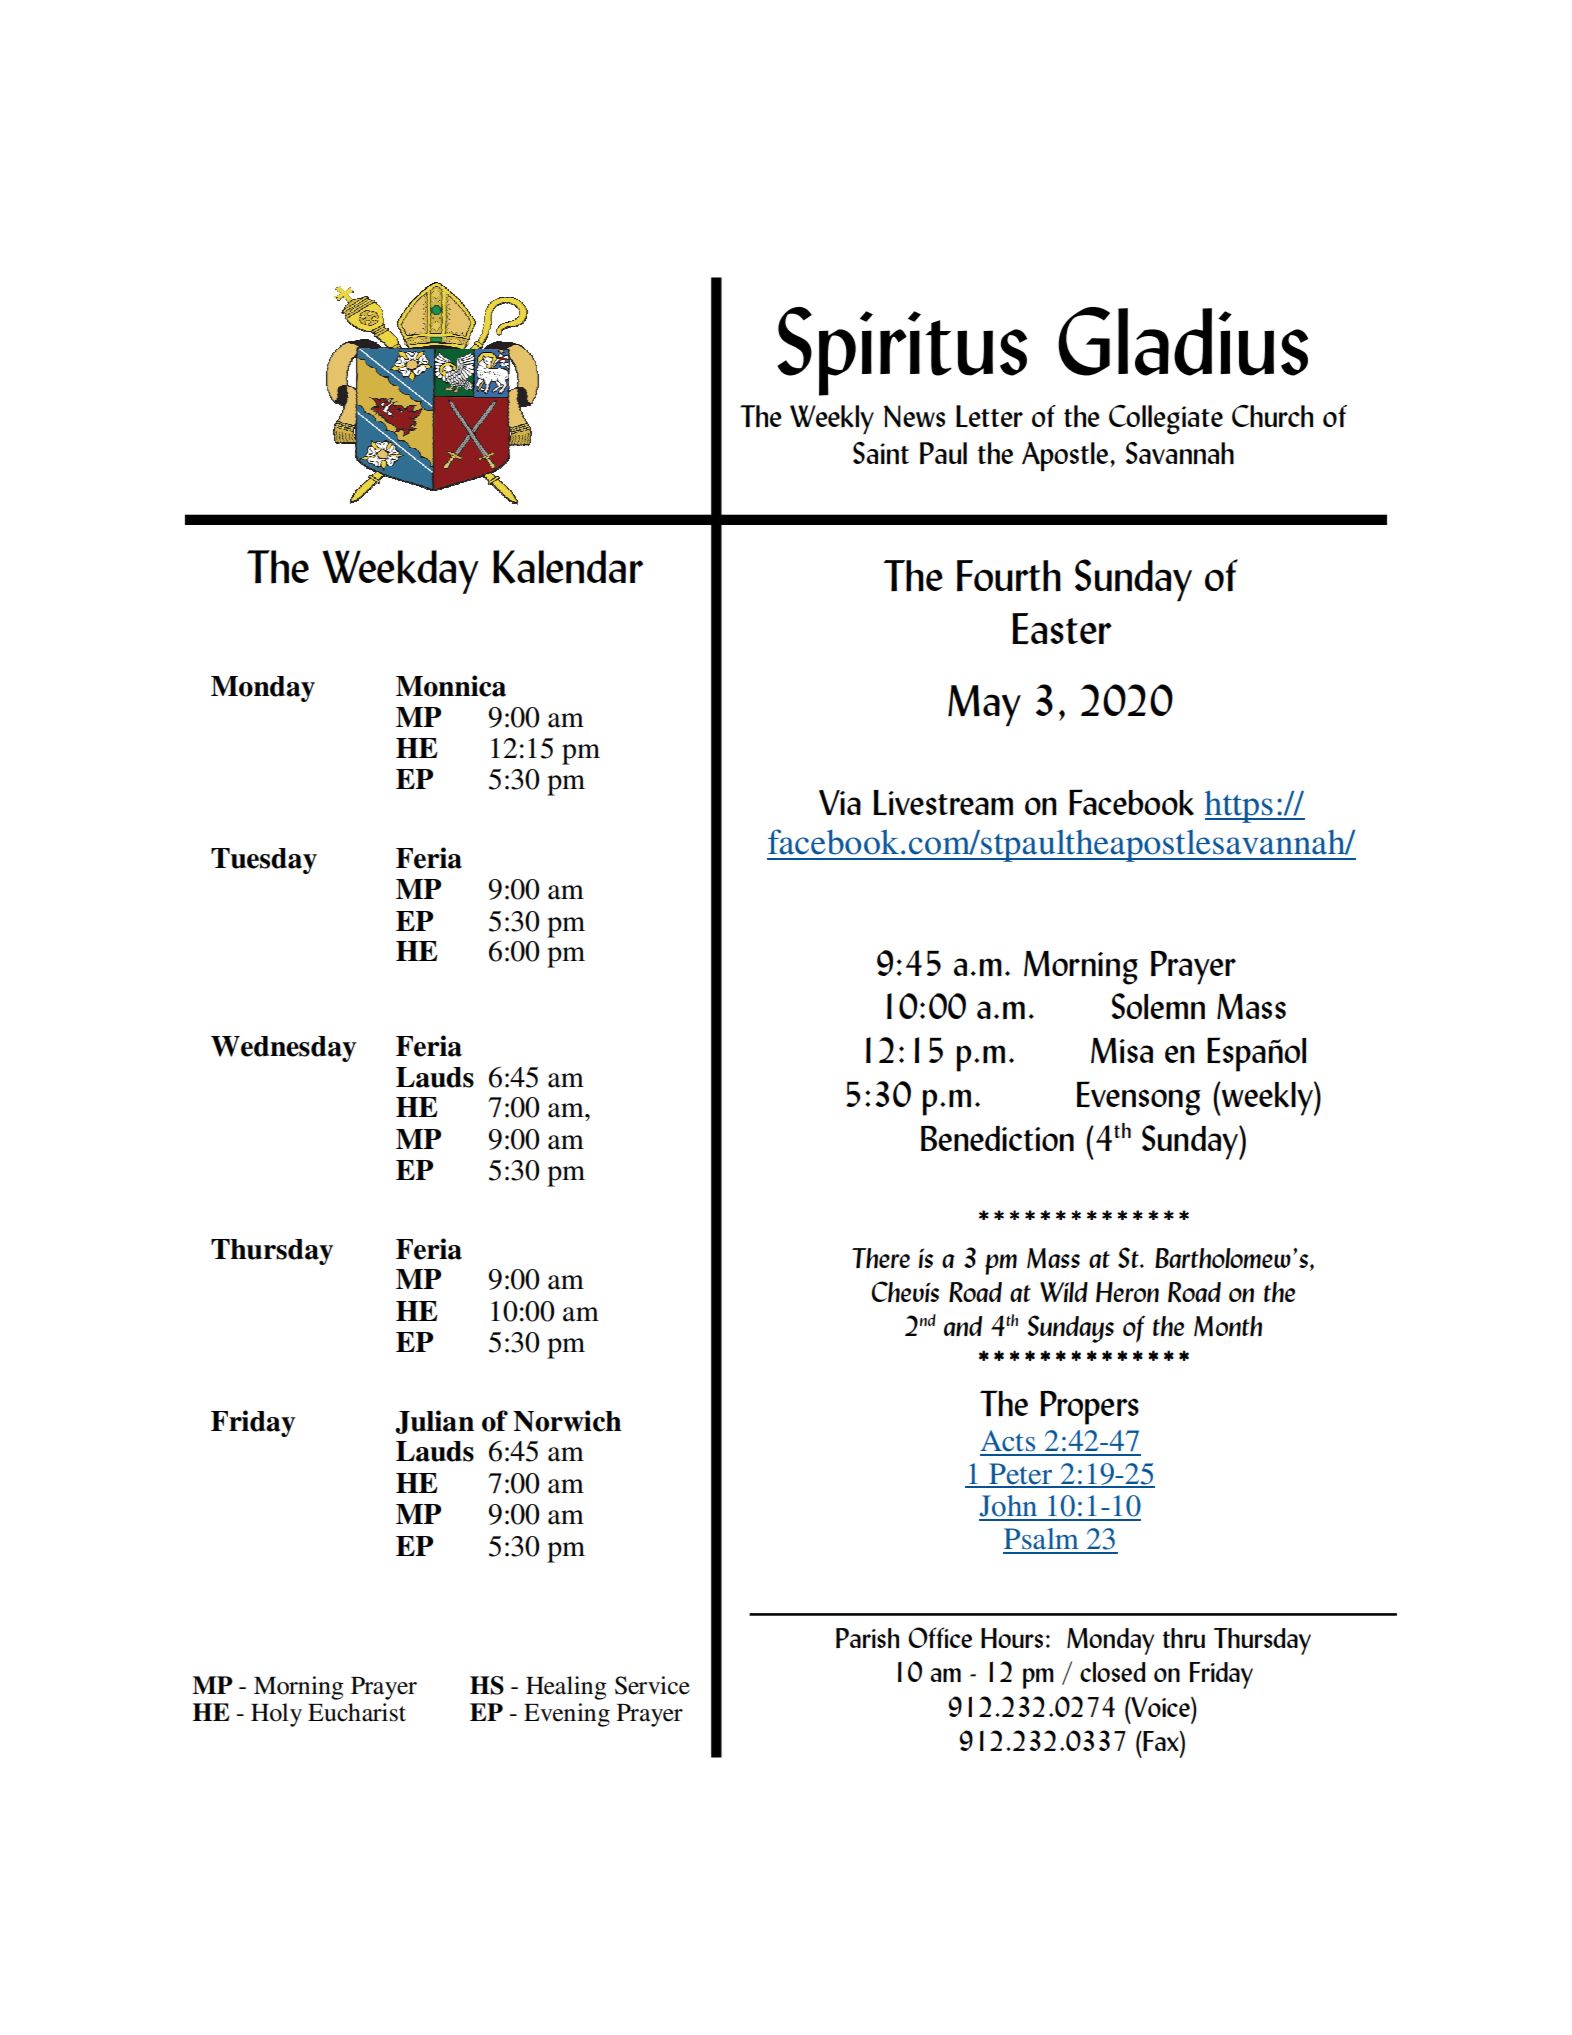  I want to click on Weekday, so click(400, 572).
